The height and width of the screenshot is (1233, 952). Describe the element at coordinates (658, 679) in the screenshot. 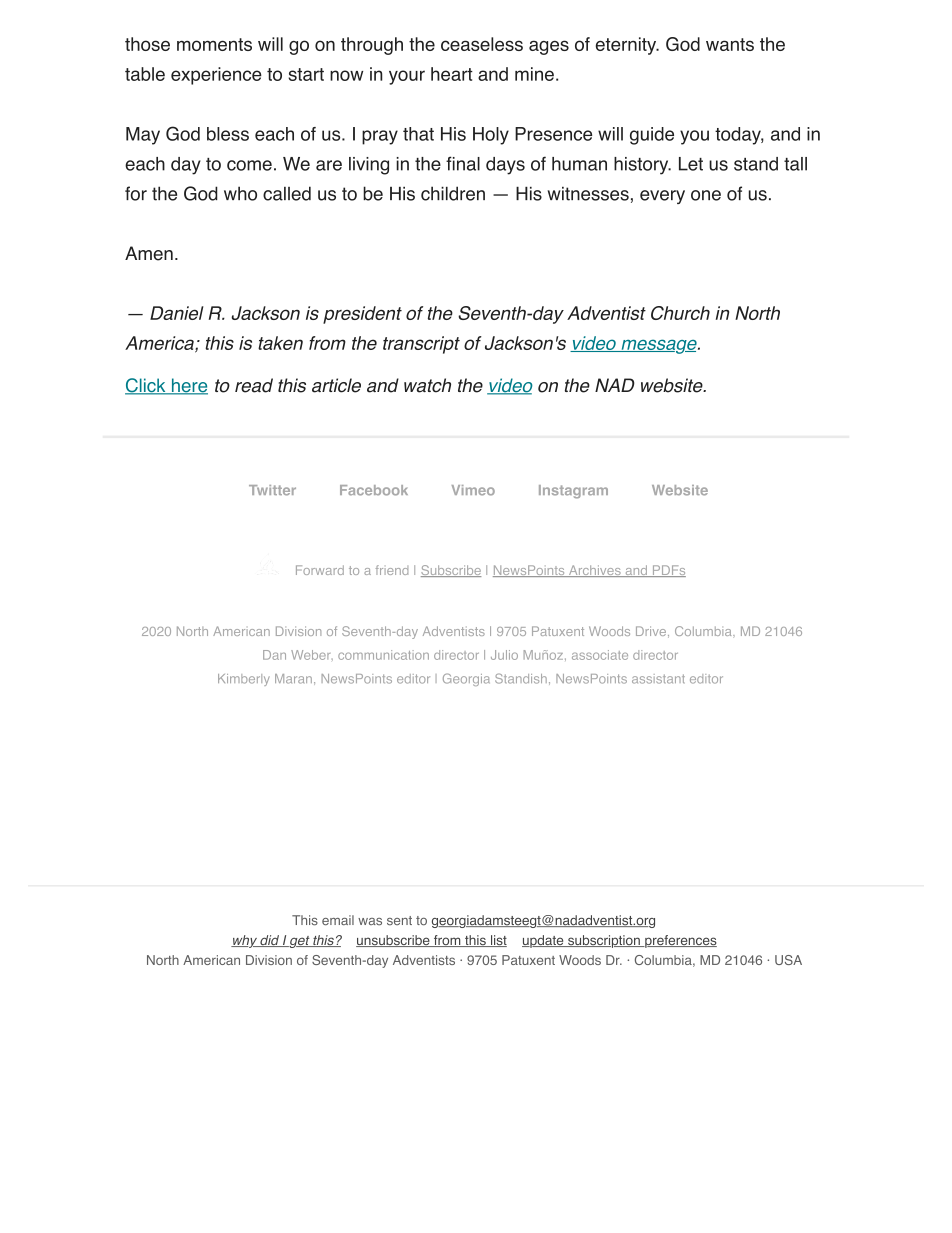

I see `assistant` at that location.
